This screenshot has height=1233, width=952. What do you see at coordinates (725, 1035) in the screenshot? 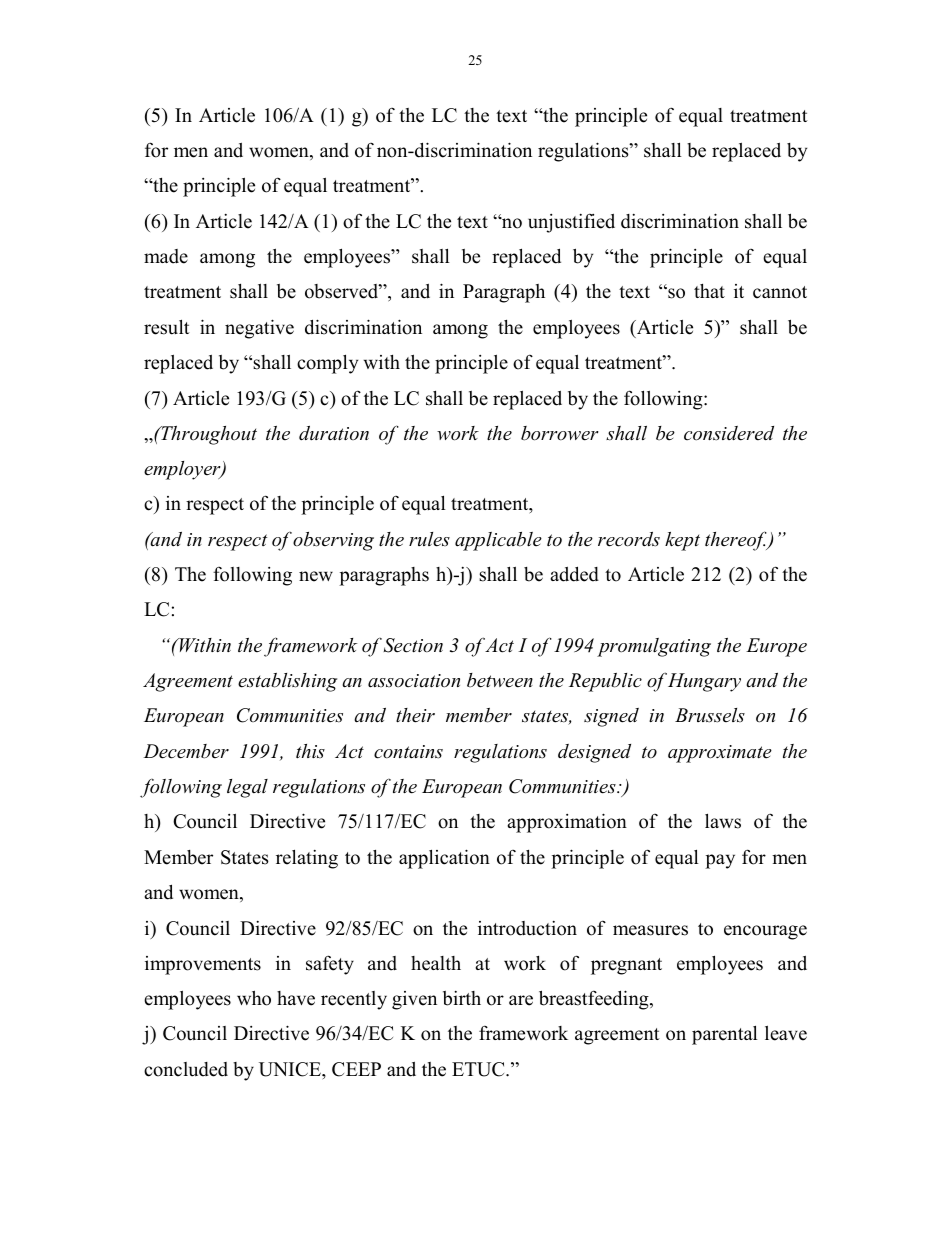
I see `parental` at bounding box center [725, 1035].
